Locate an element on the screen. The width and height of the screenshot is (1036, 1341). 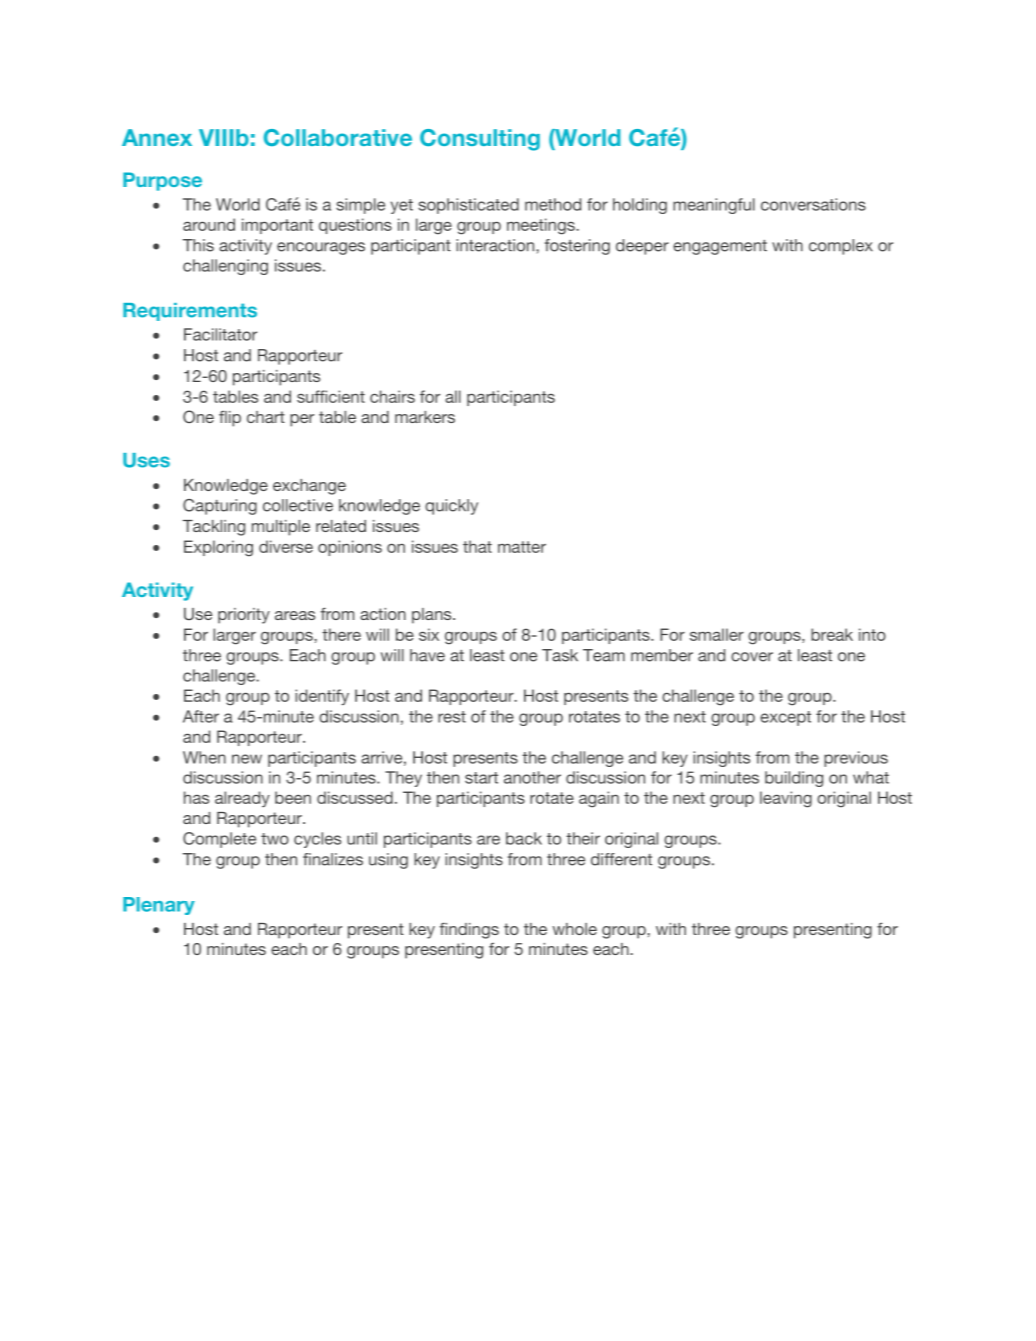
flip is located at coordinates (230, 418).
